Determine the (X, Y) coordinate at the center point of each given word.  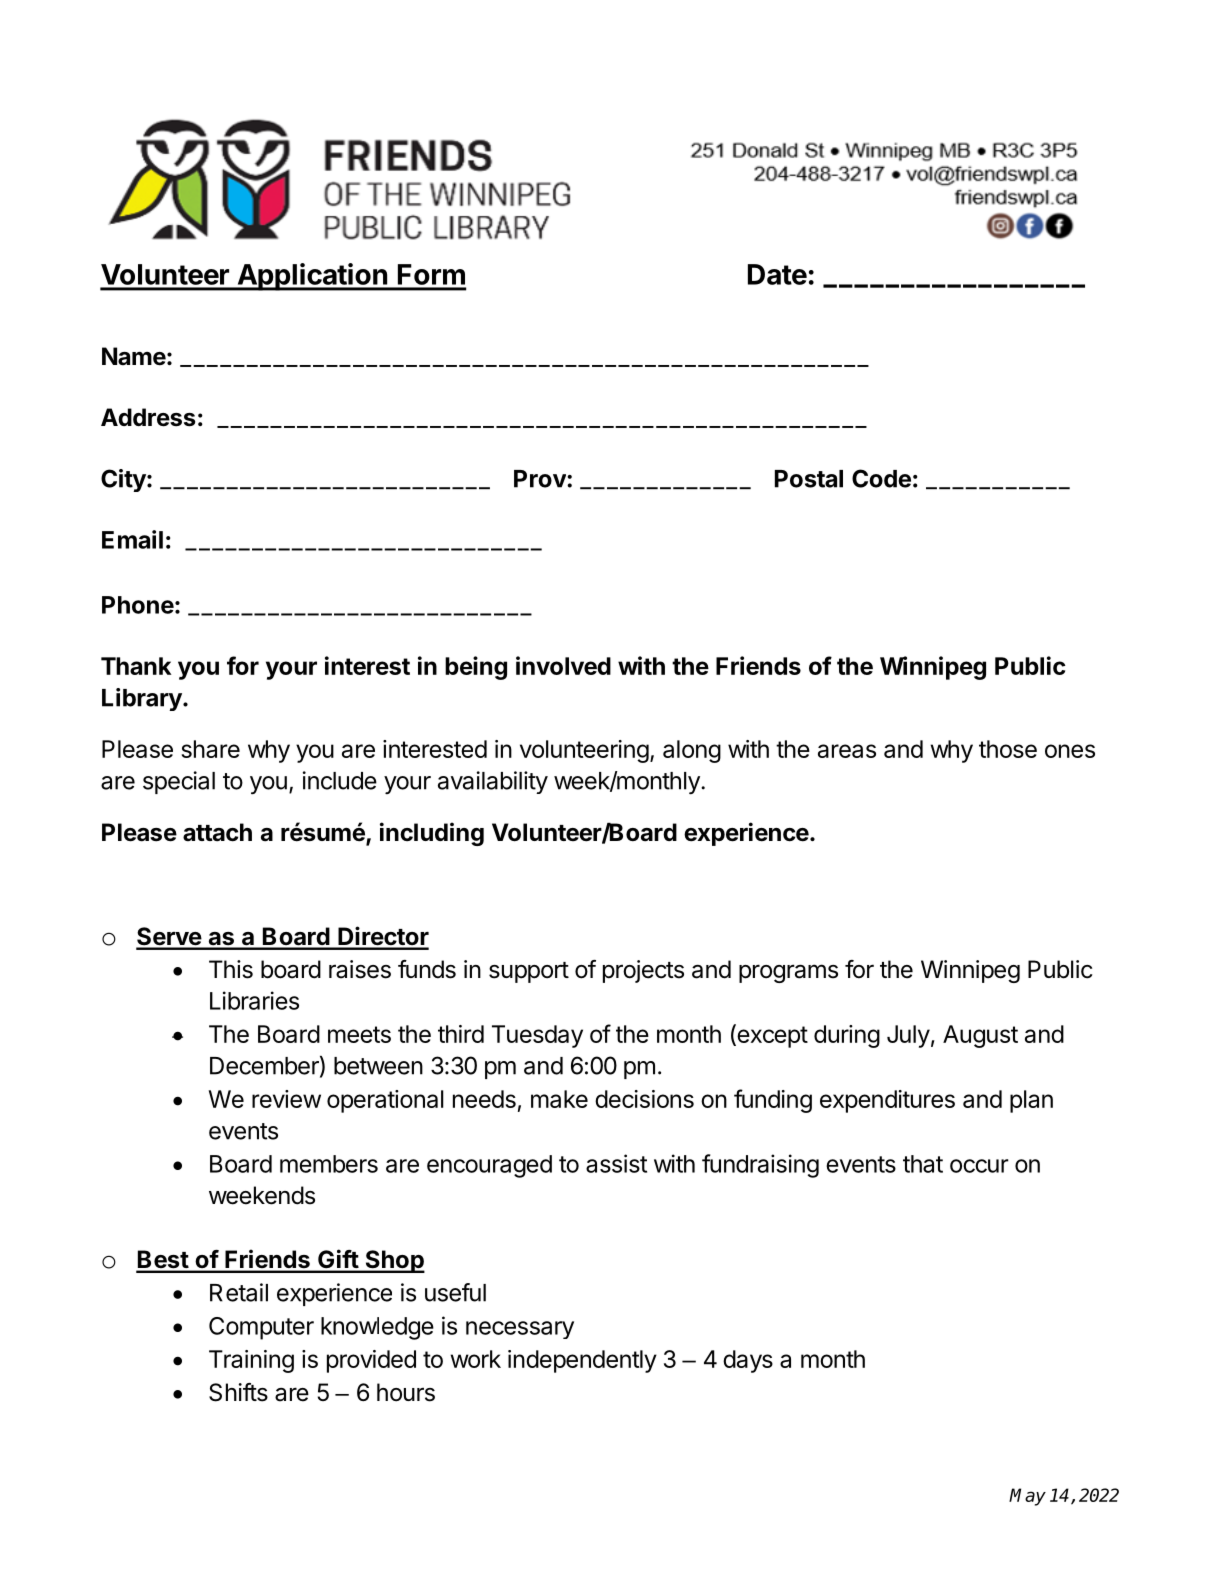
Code (881, 478)
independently (582, 1361)
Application (312, 277)
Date (777, 274)
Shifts (238, 1392)
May (1027, 1497)
